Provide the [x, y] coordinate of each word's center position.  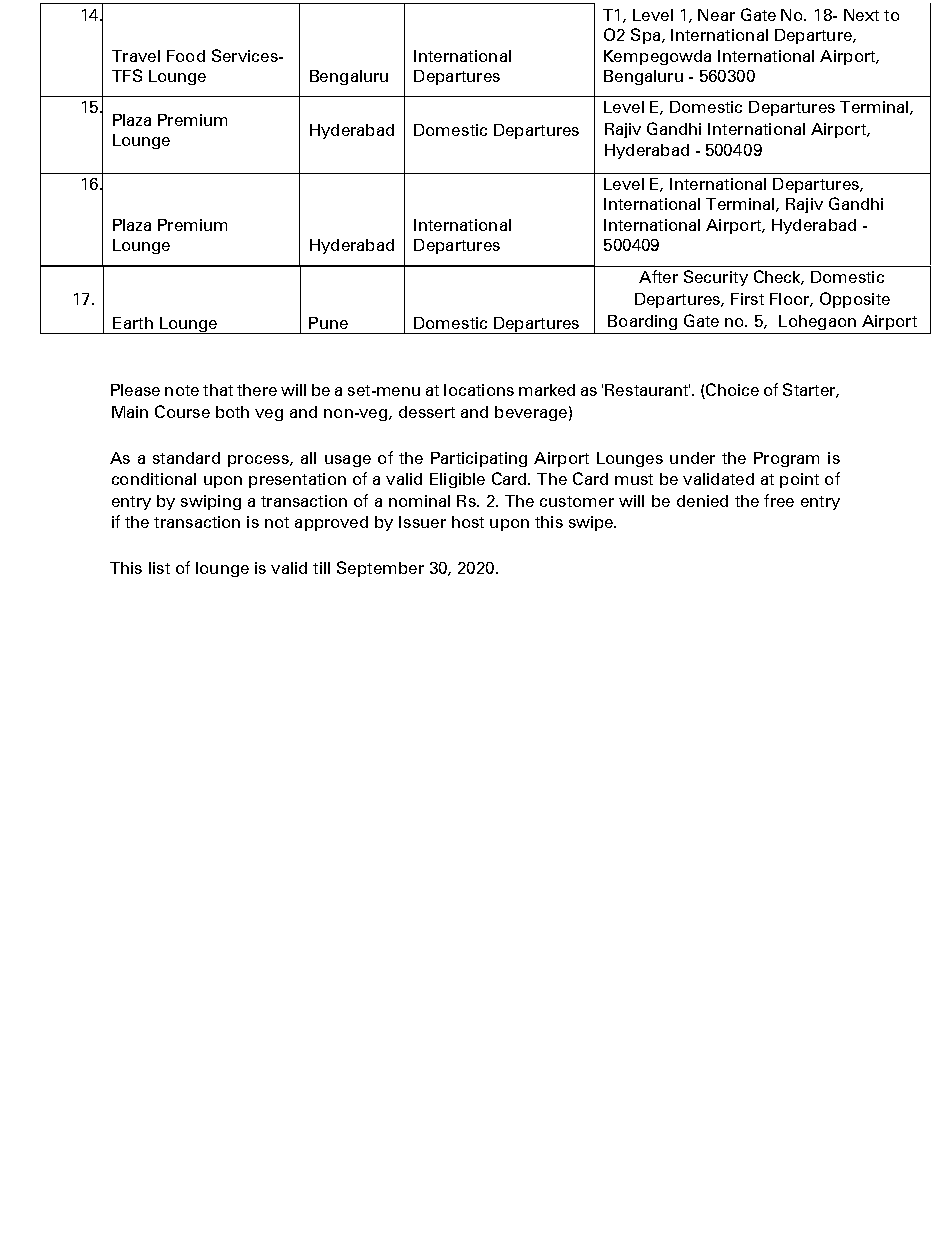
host [468, 522]
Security [716, 278]
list [159, 568]
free [779, 500]
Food [186, 56]
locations [479, 390]
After [658, 276]
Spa [645, 36]
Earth [133, 323]
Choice [731, 391]
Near [716, 15]
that [218, 390]
